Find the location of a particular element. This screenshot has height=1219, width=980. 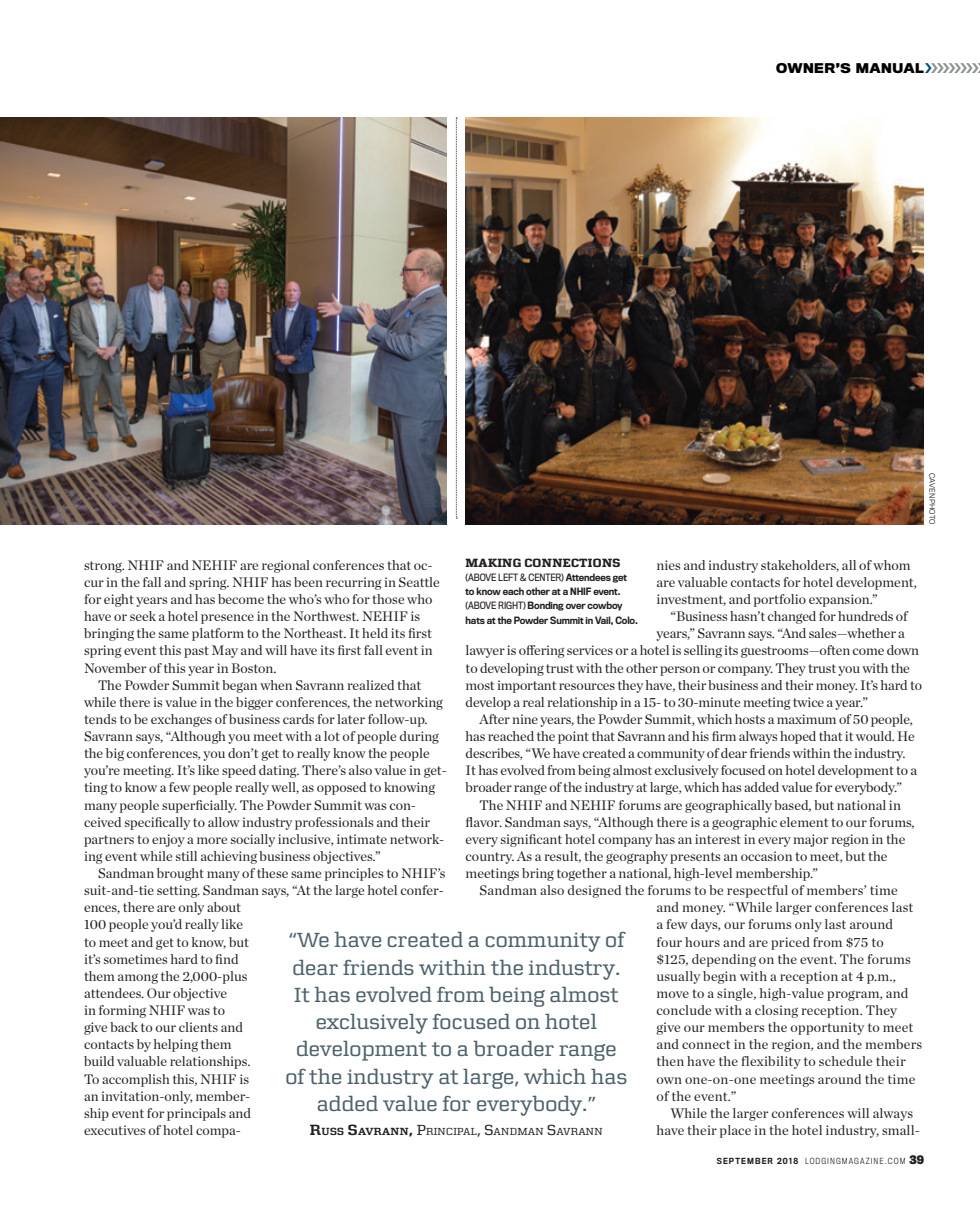

eight is located at coordinates (119, 600).
